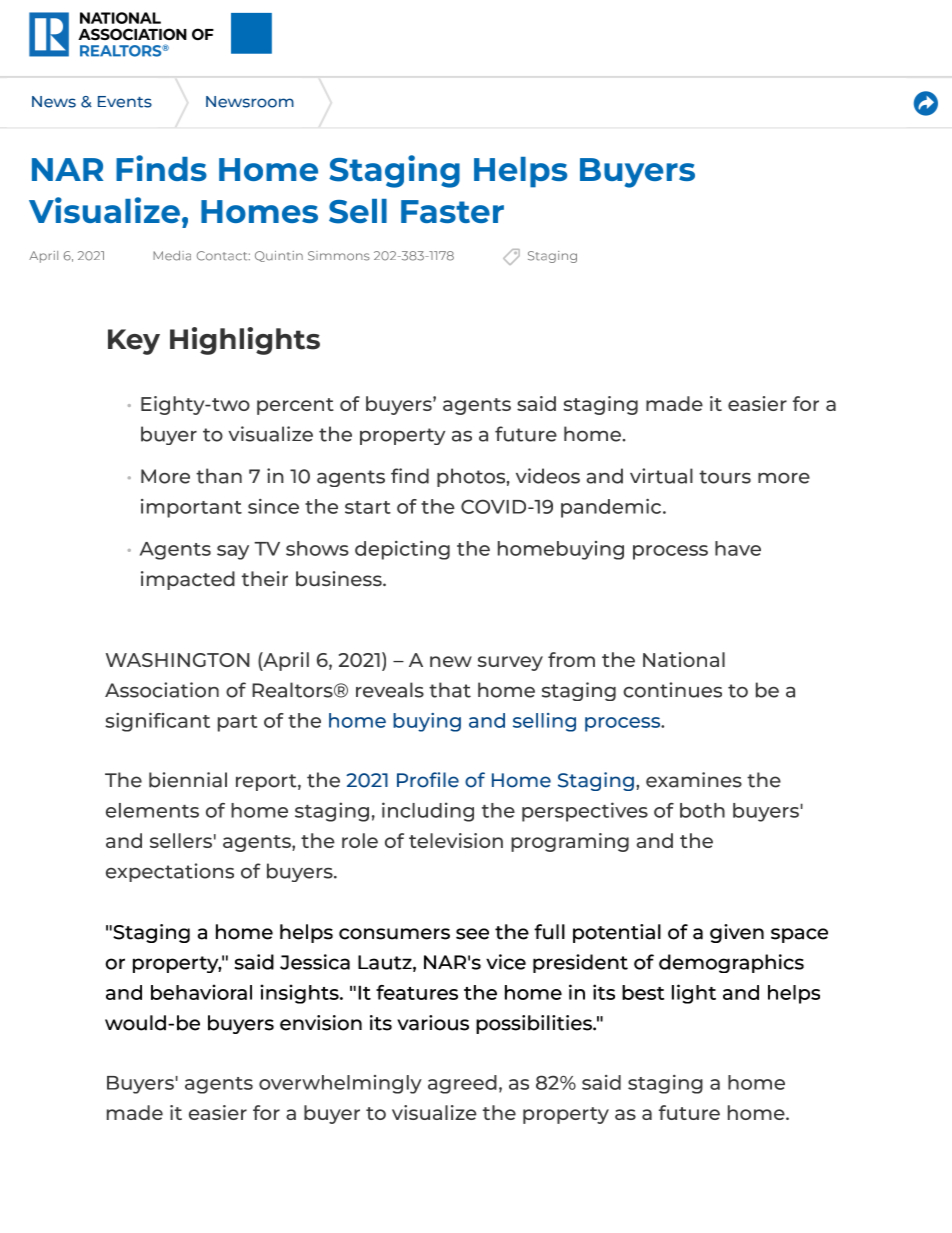 This screenshot has height=1233, width=952. Describe the element at coordinates (134, 342) in the screenshot. I see `Key` at that location.
